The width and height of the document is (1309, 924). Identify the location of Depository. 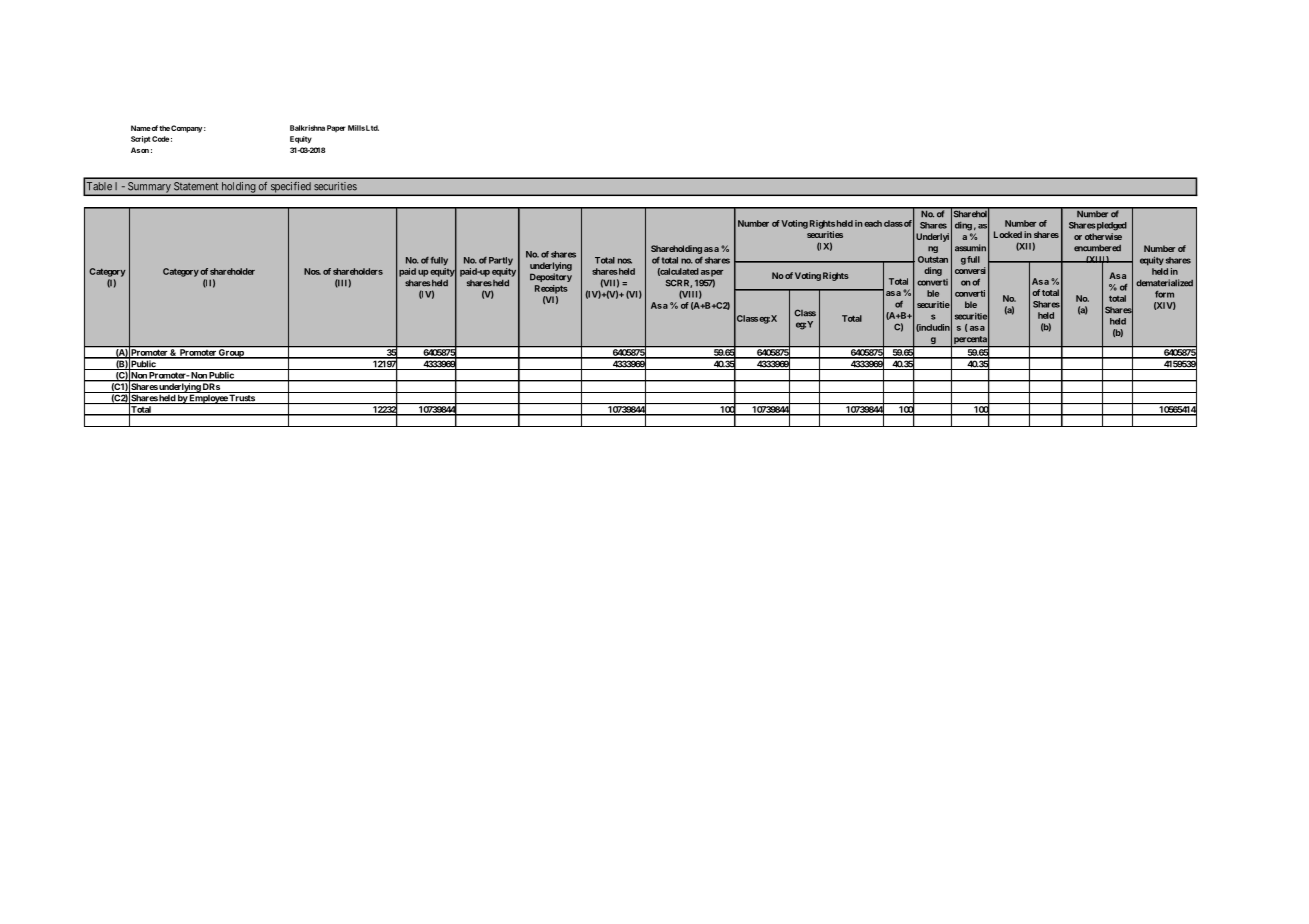
(551, 277).
